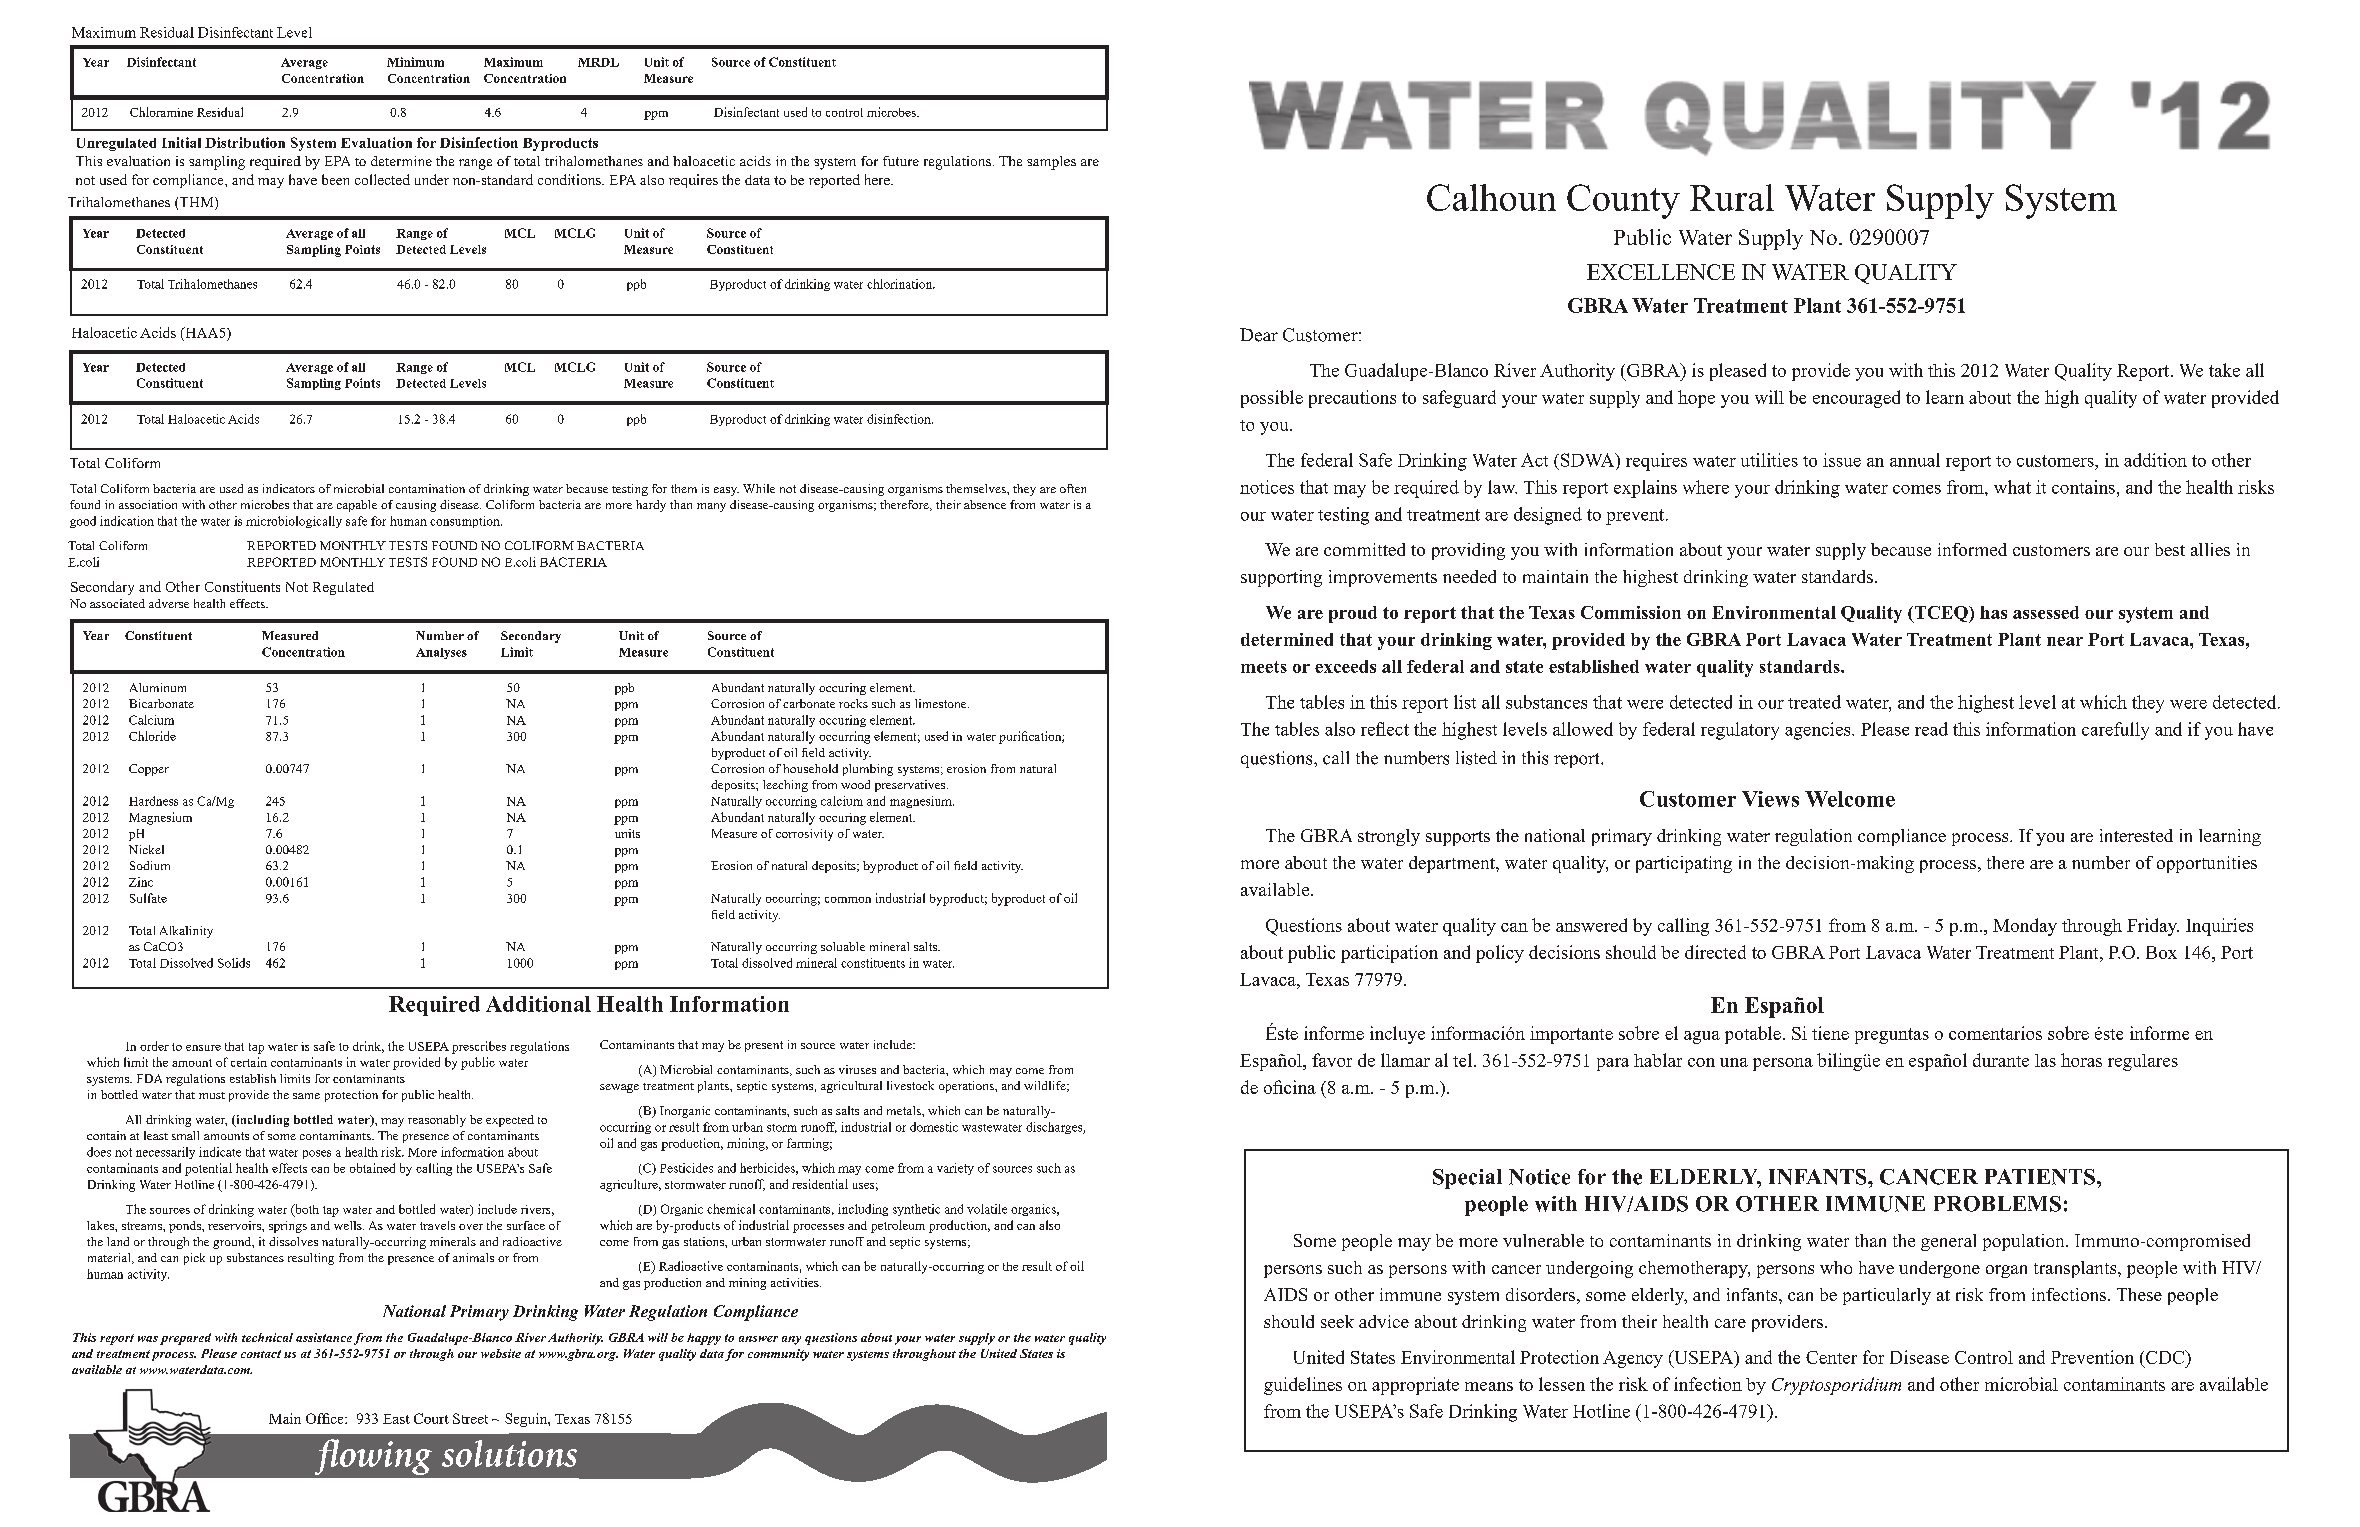 The image size is (2360, 1527). What do you see at coordinates (1732, 197) in the screenshot?
I see `Rural` at bounding box center [1732, 197].
